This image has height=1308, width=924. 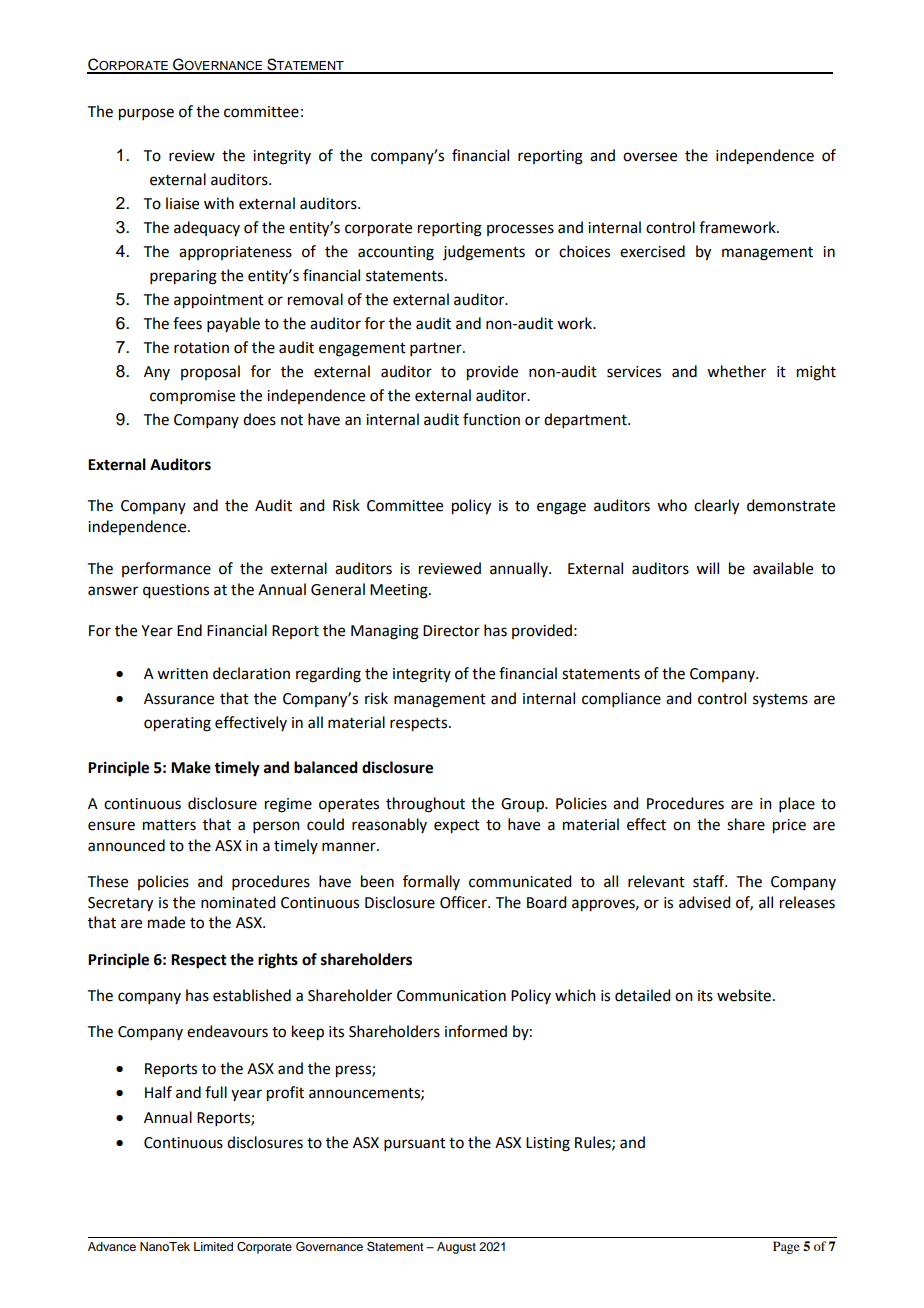 What do you see at coordinates (780, 700) in the image?
I see `systems` at bounding box center [780, 700].
